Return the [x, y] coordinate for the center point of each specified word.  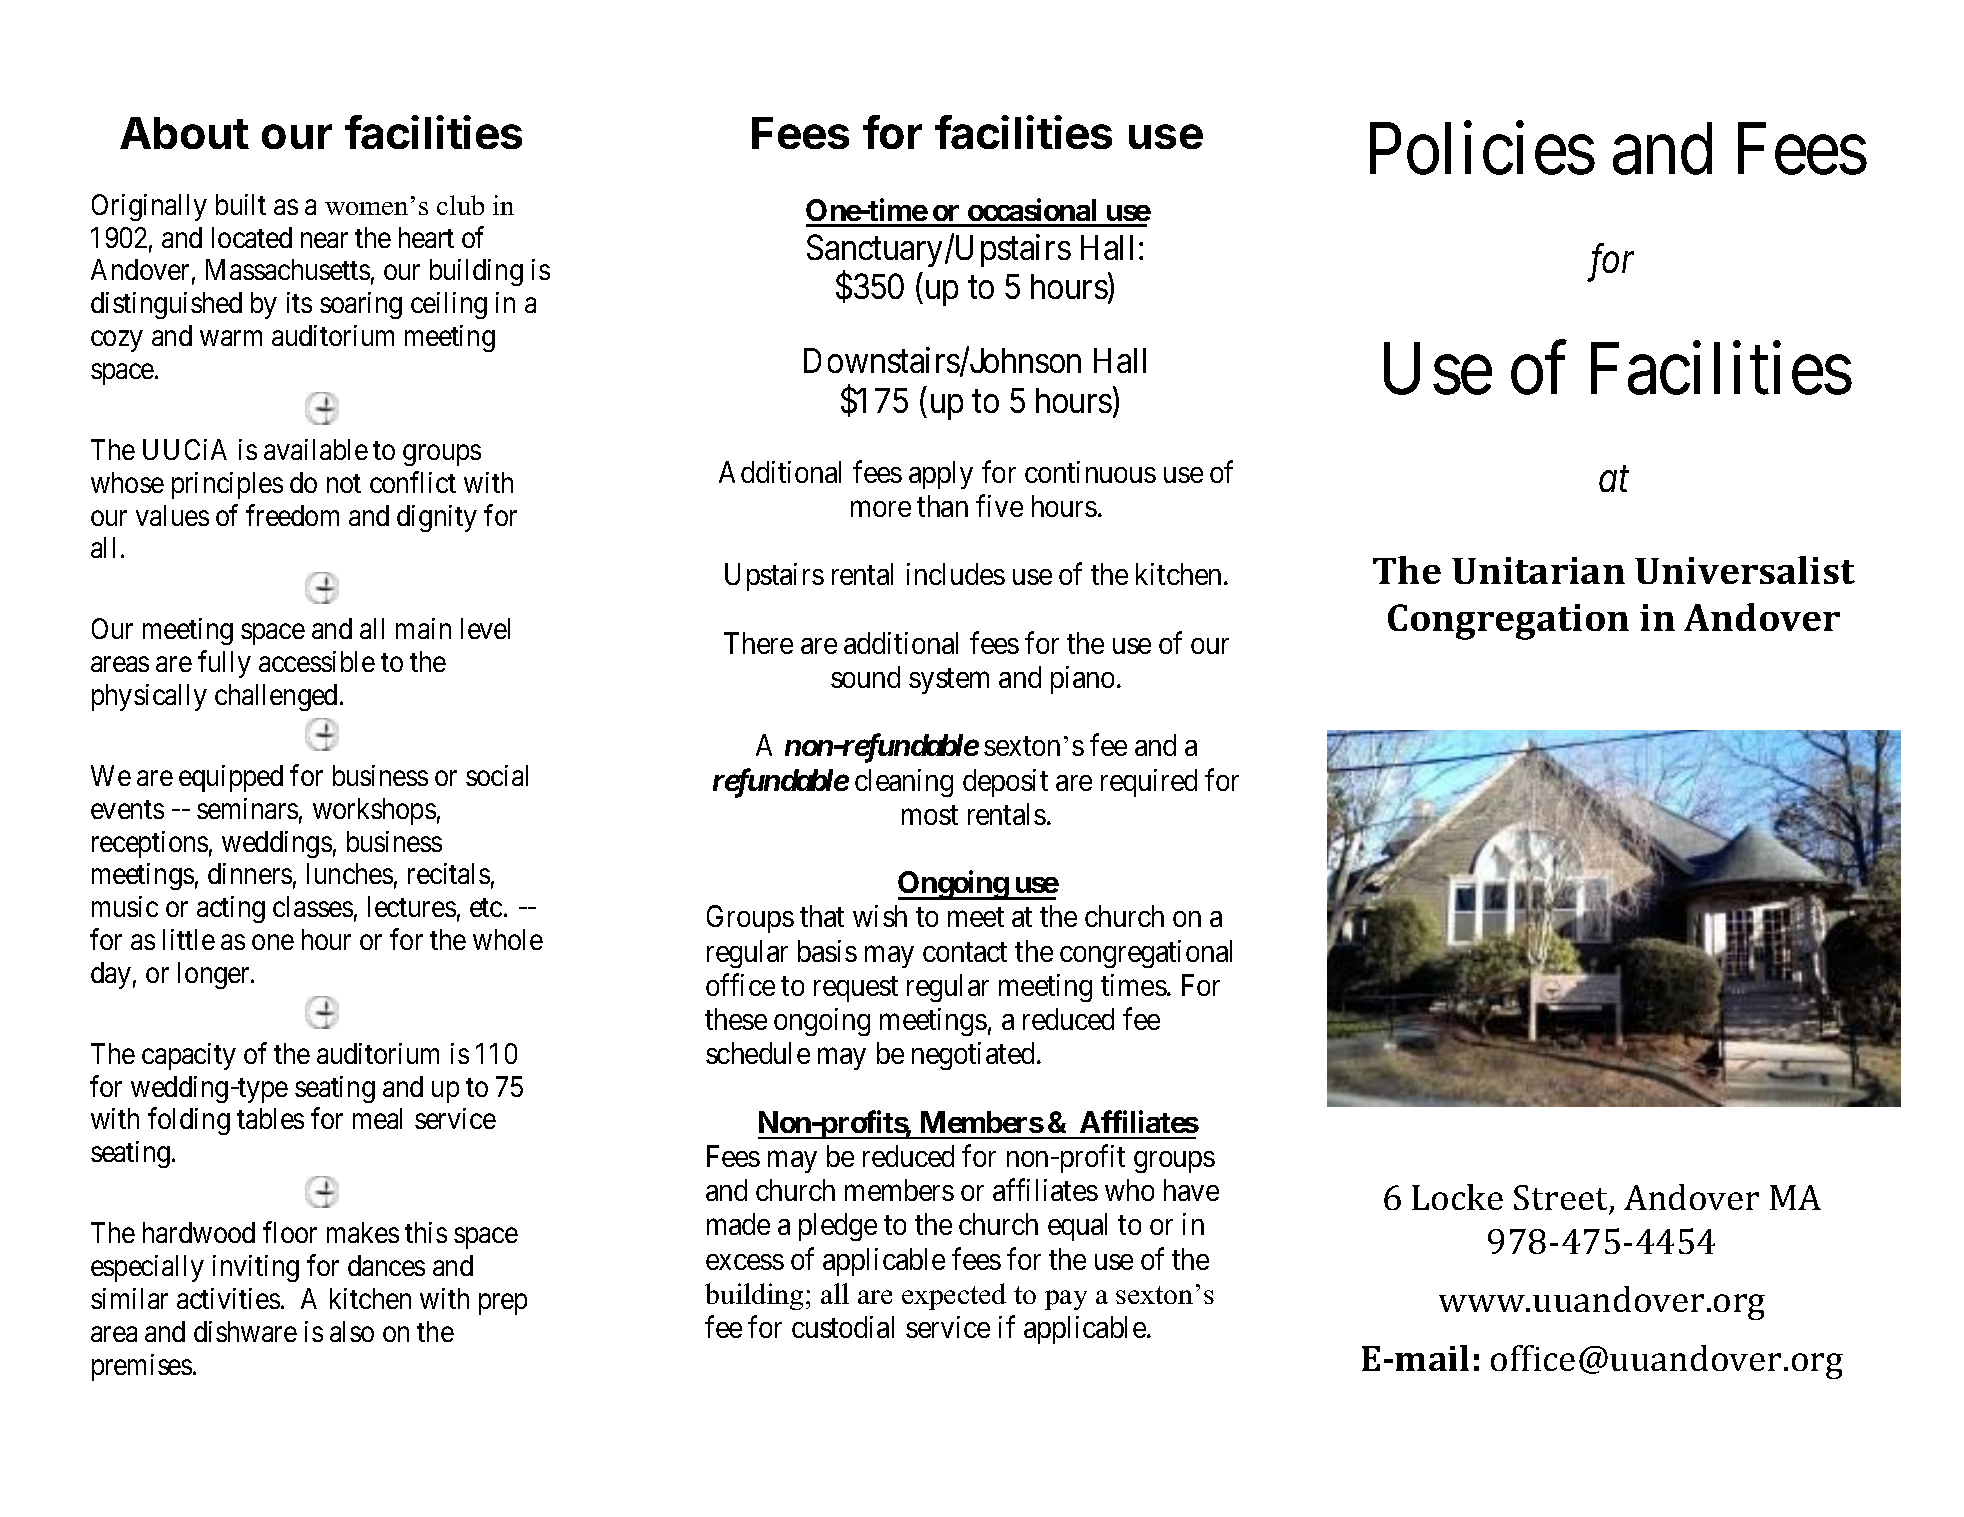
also [352, 1331]
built [241, 204]
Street [1562, 1199]
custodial [843, 1327]
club [460, 205]
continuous [1090, 472]
